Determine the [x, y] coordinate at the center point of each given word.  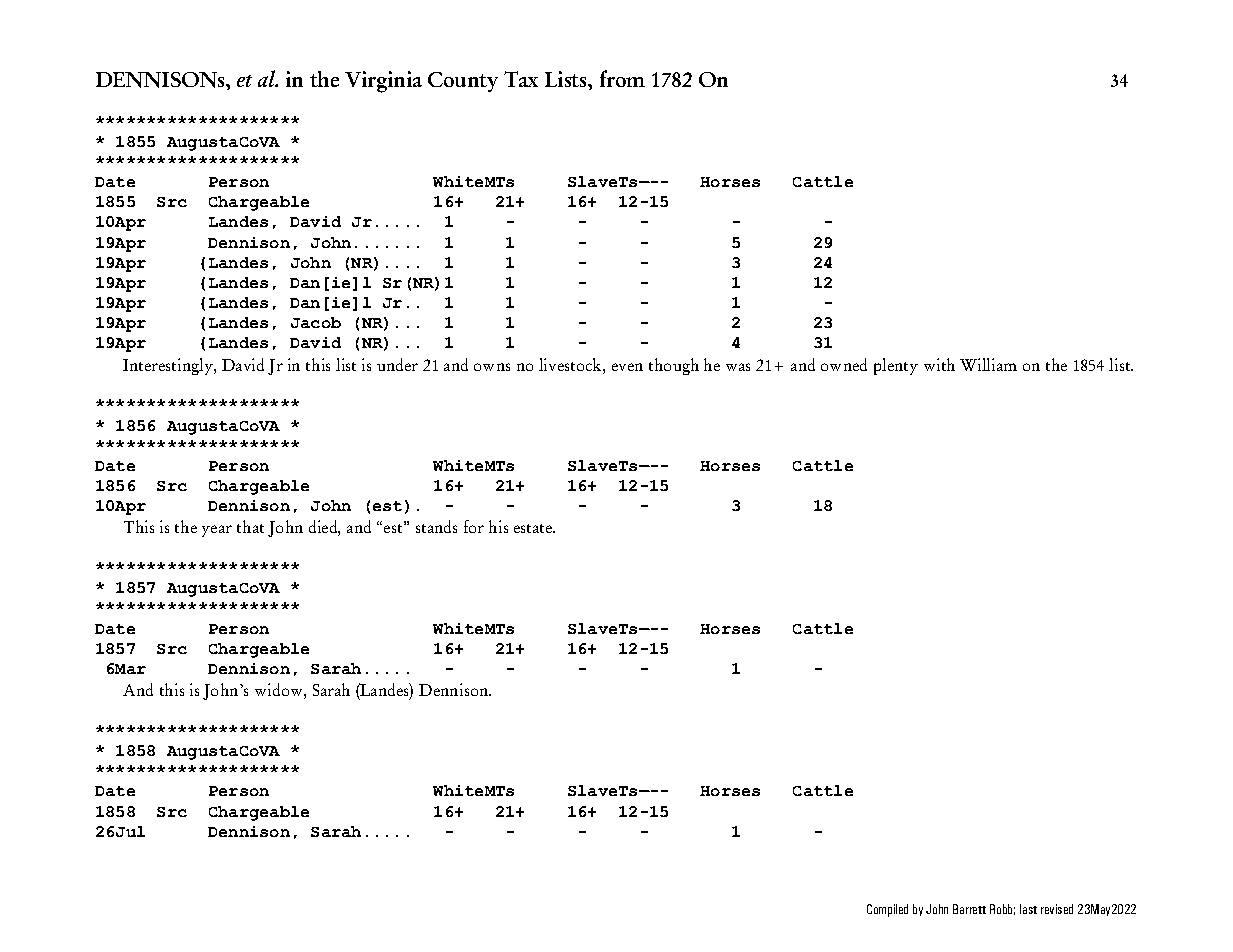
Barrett [969, 909]
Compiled [887, 910]
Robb [1002, 909]
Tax [521, 79]
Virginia [383, 82]
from [622, 78]
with [939, 364]
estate [534, 528]
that [250, 526]
